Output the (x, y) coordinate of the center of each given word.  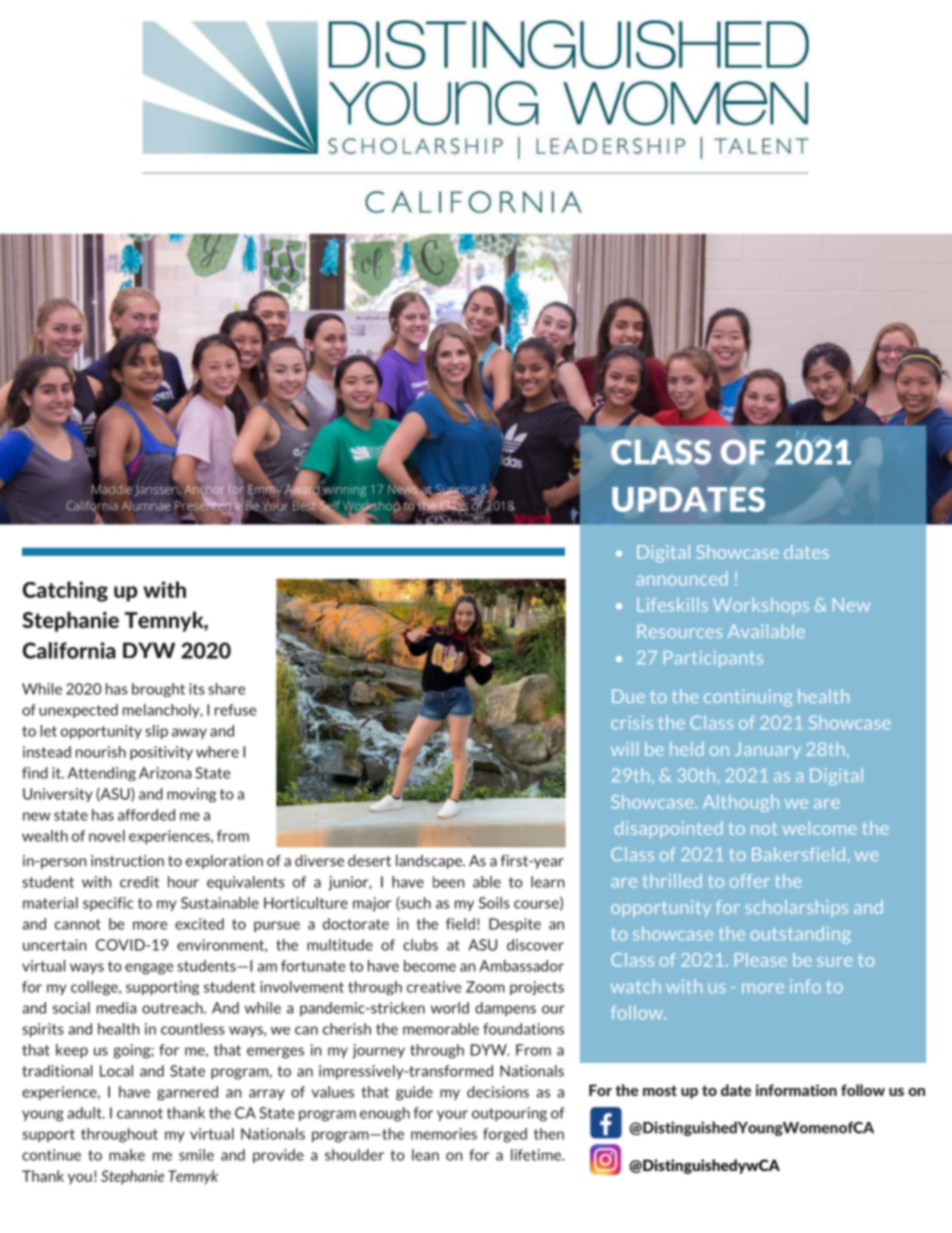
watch (636, 986)
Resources (680, 631)
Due (628, 696)
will (624, 749)
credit (139, 882)
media (116, 1008)
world (450, 1008)
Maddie (112, 489)
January (768, 750)
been (448, 882)
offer (750, 881)
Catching (65, 591)
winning (344, 490)
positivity (161, 753)
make (127, 1155)
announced (682, 578)
